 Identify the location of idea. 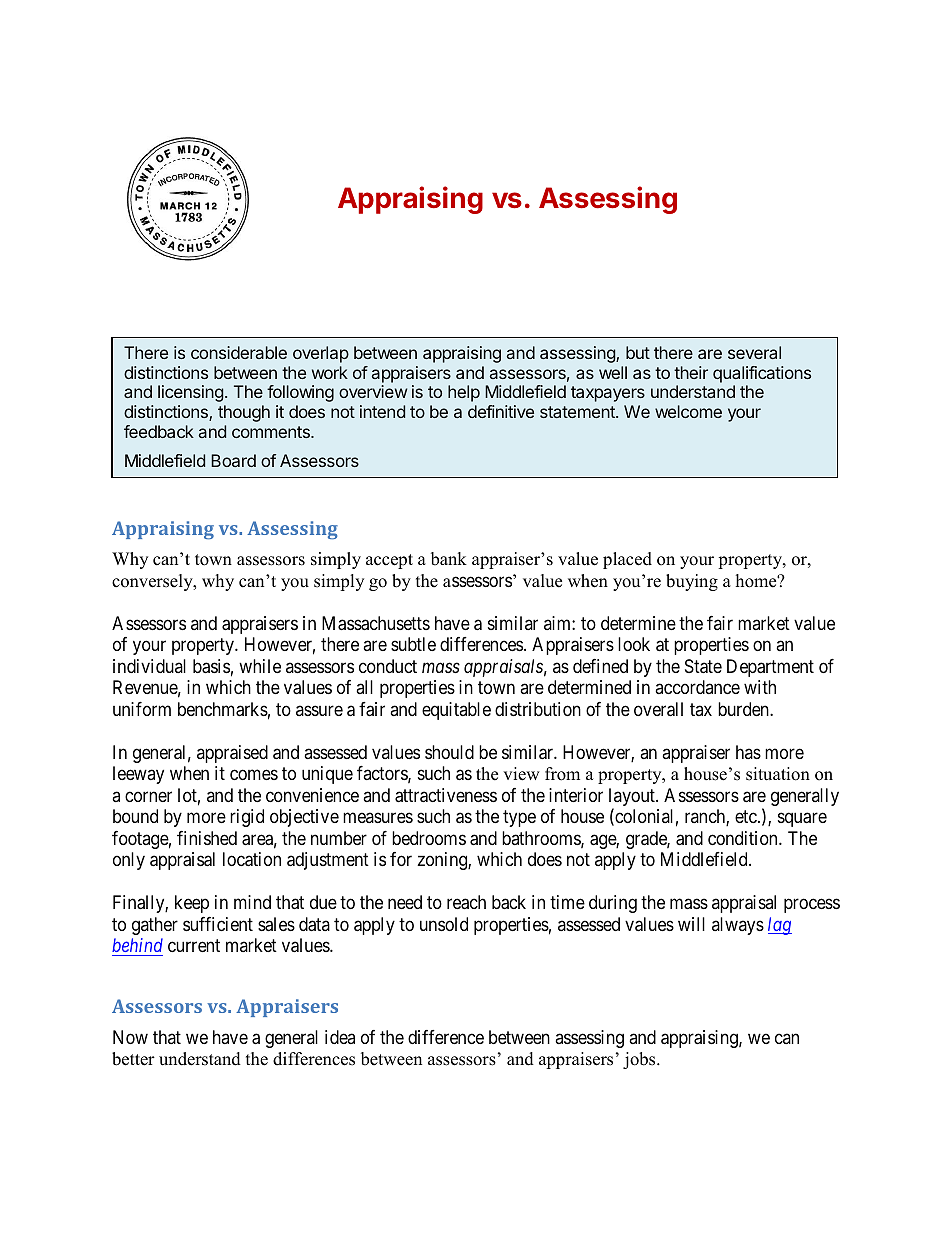
(340, 1037).
